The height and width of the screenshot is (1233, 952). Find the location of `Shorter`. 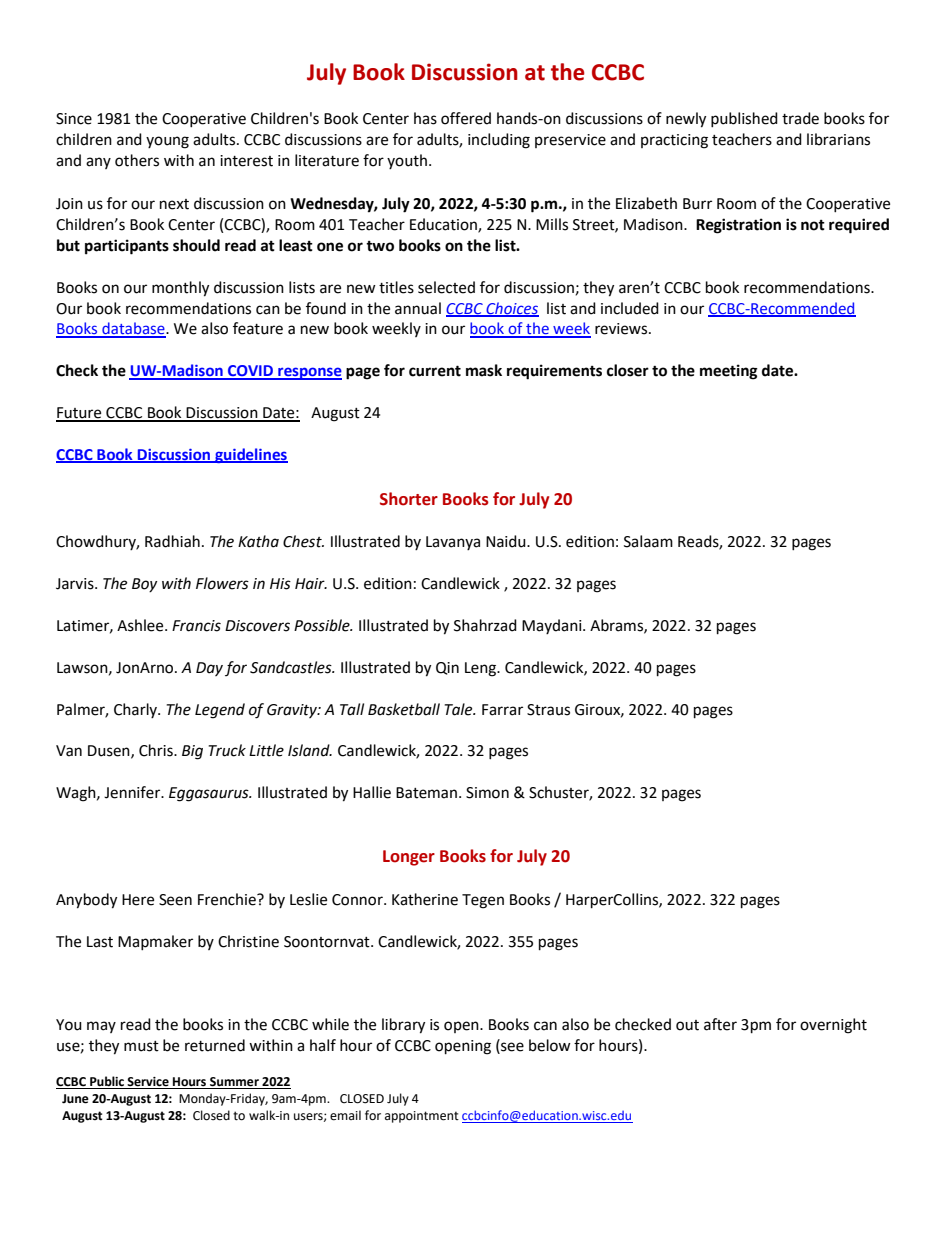

Shorter is located at coordinates (409, 499).
